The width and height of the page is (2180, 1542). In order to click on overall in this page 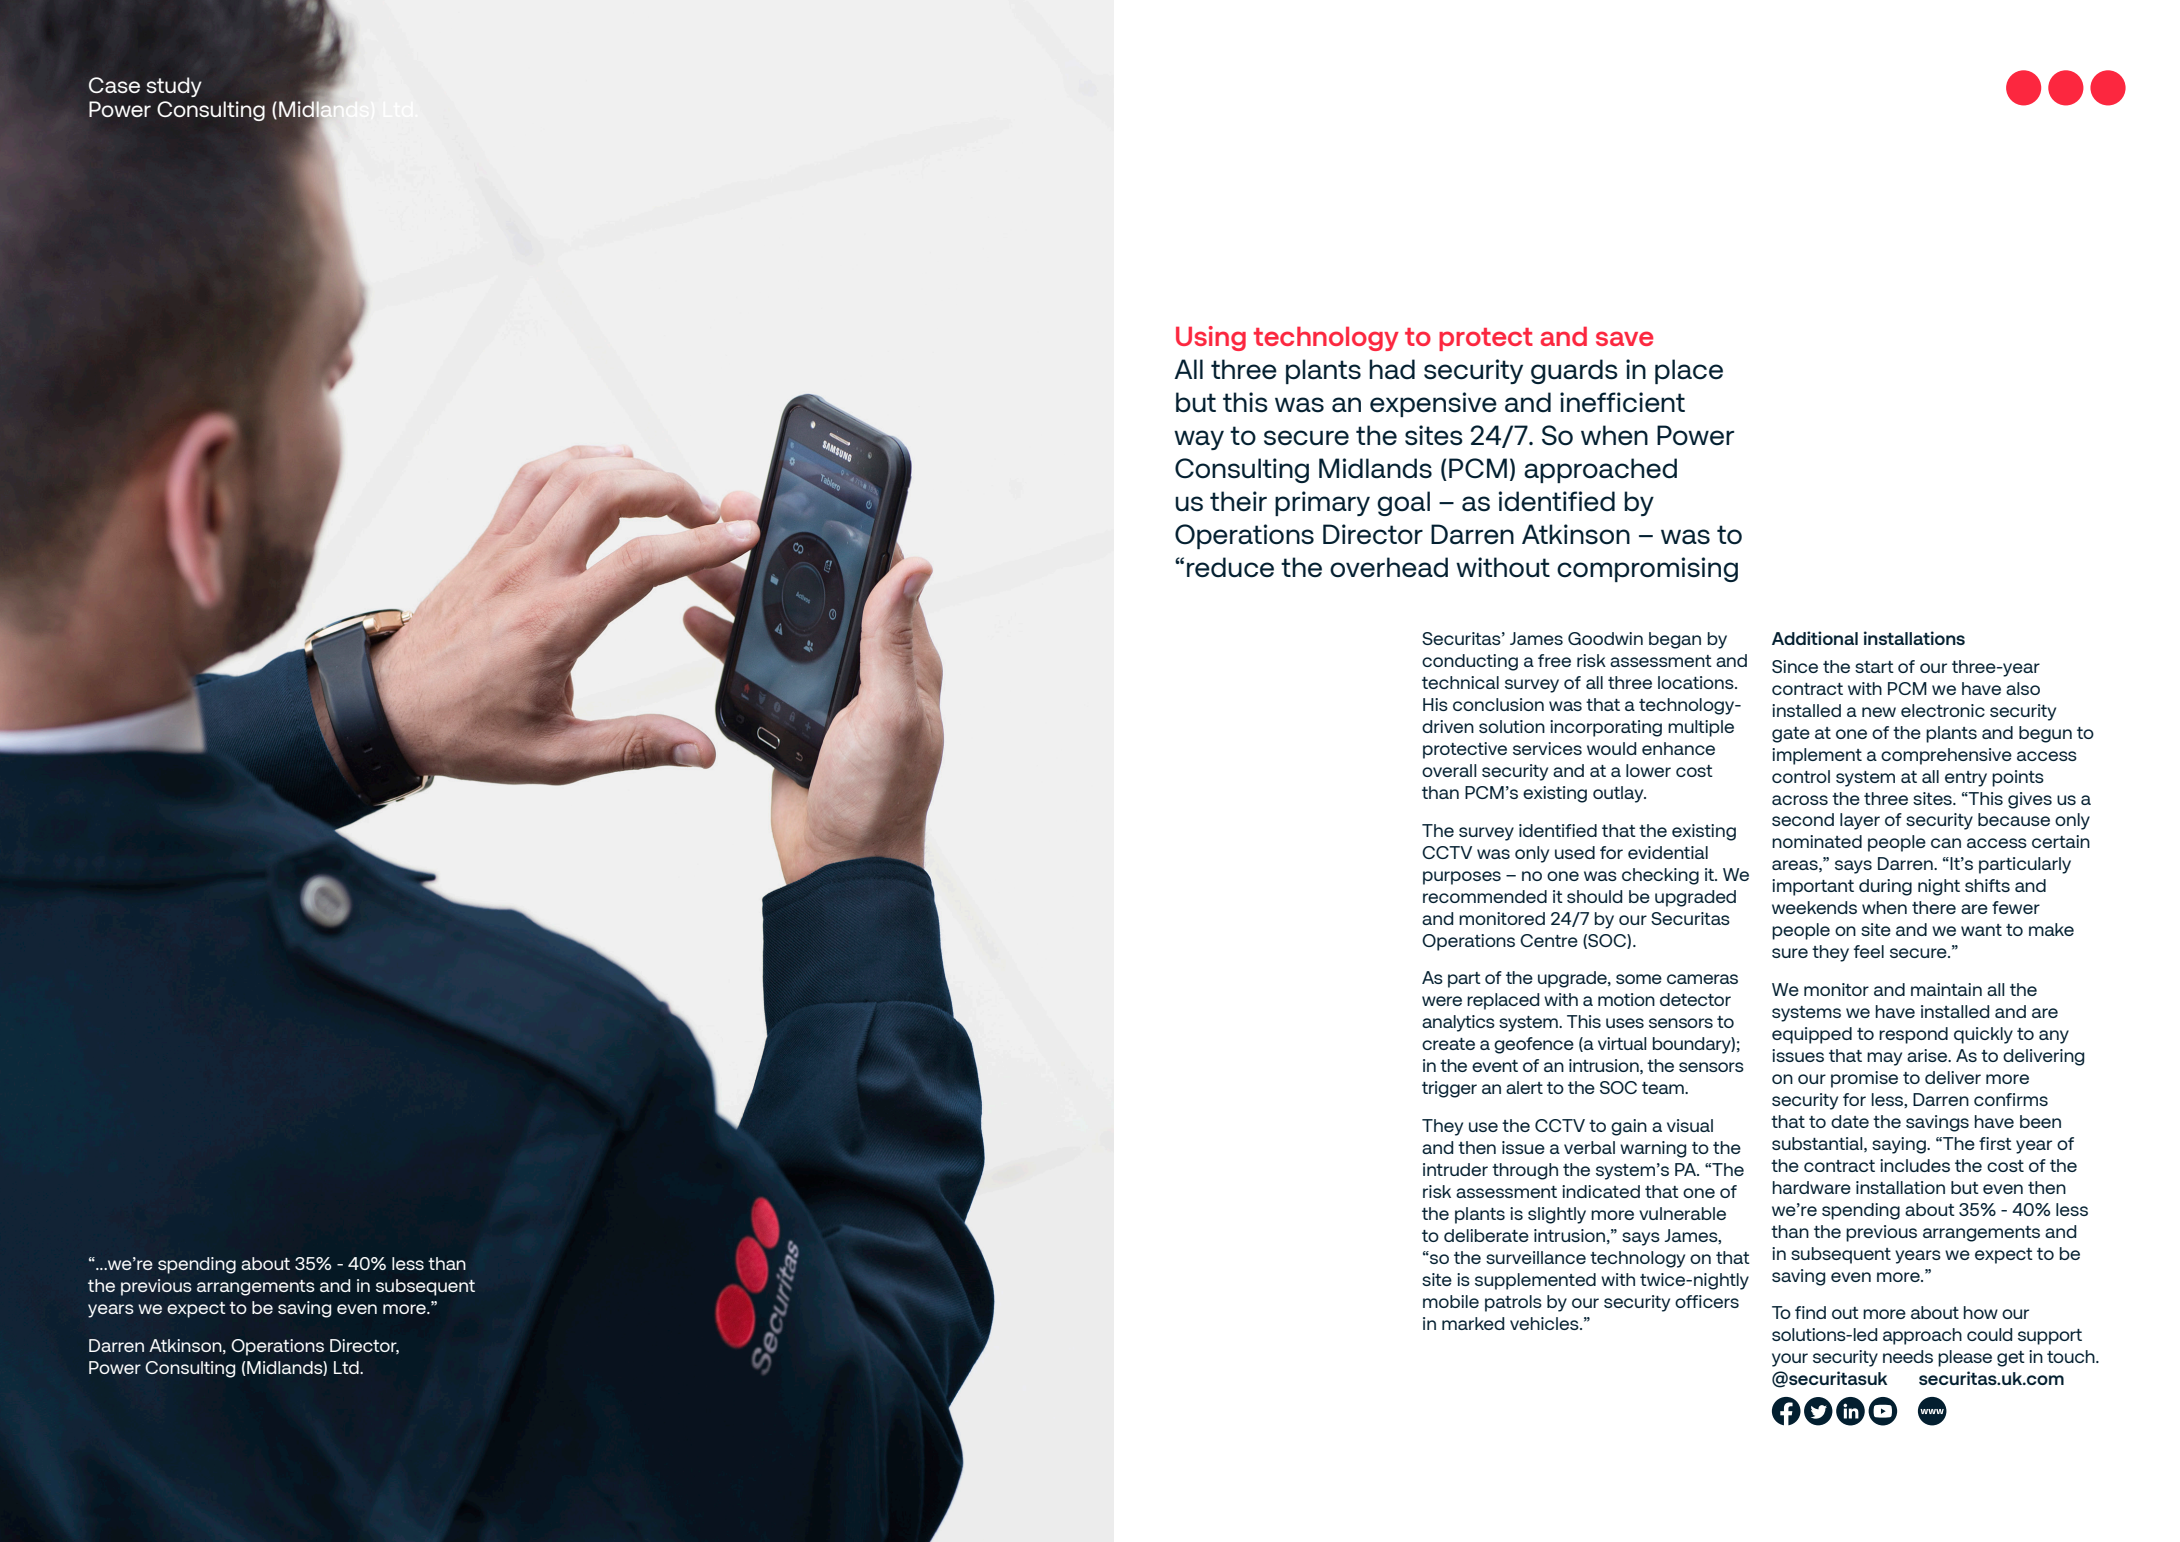, I will do `click(1449, 770)`.
